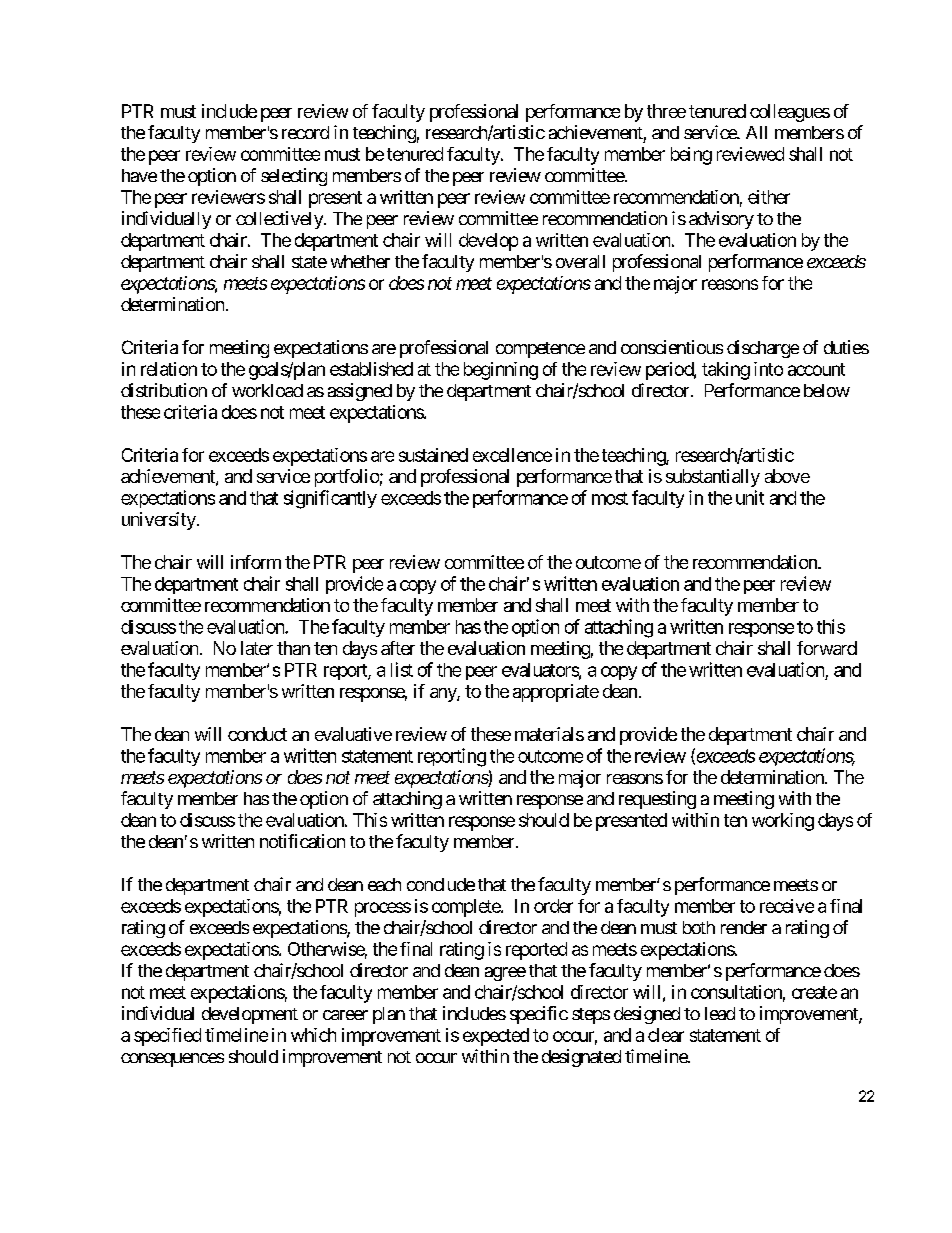 The width and height of the screenshot is (952, 1233). I want to click on notification, so click(302, 841).
